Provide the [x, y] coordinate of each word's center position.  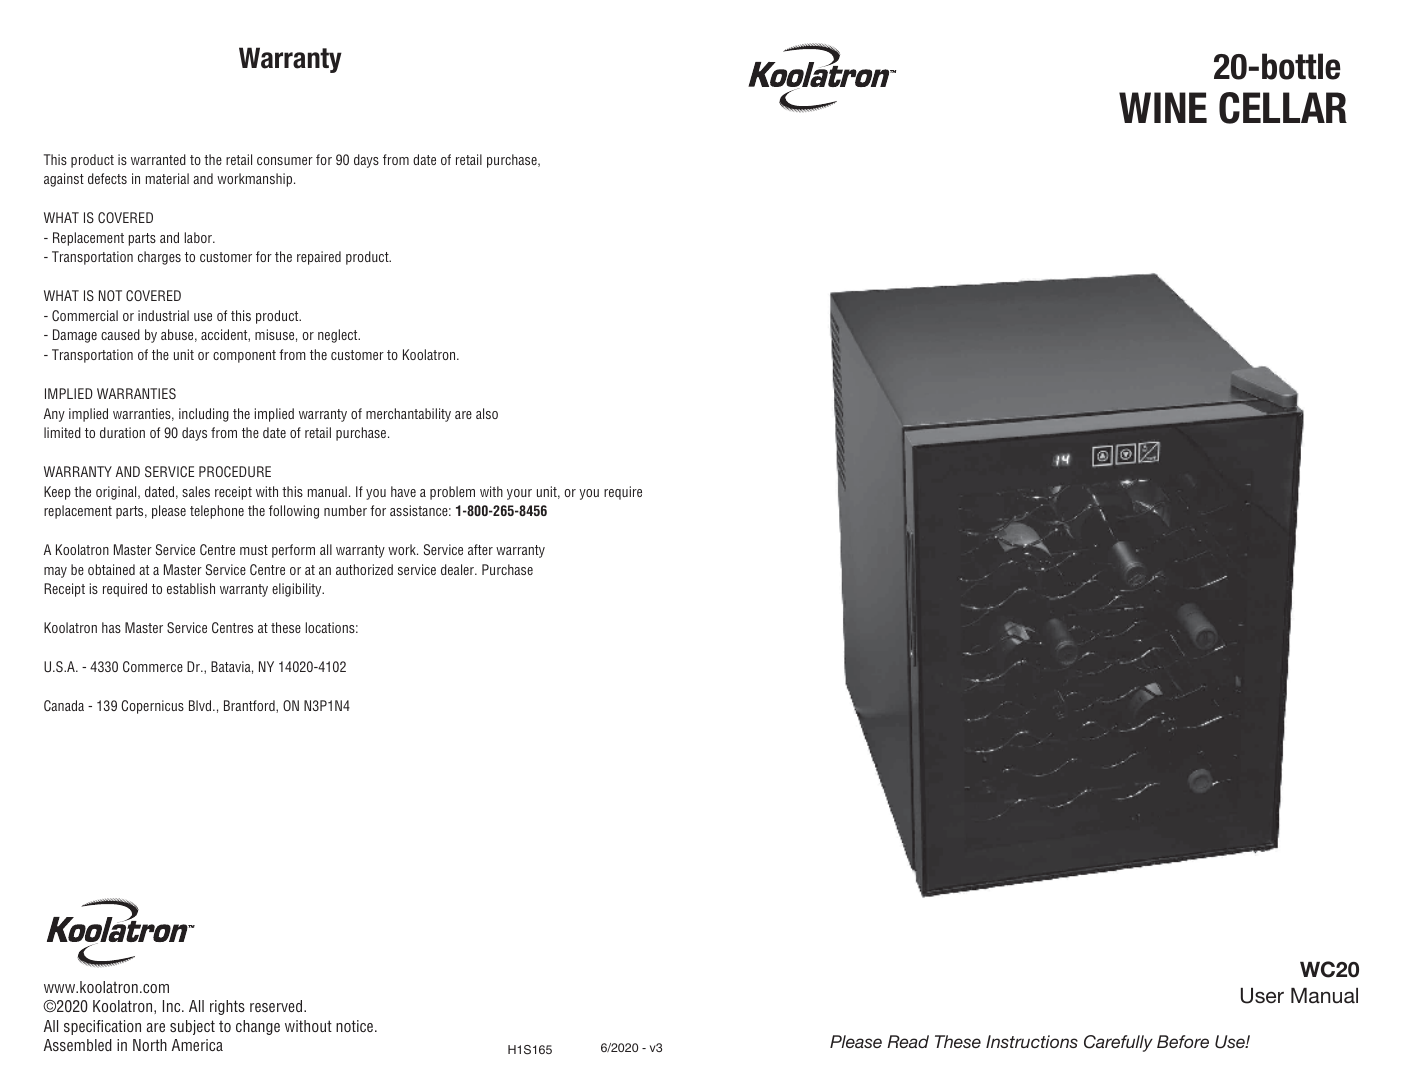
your [519, 494]
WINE [1163, 107]
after [480, 549]
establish [191, 588]
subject [192, 1027]
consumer [285, 161]
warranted [158, 159]
